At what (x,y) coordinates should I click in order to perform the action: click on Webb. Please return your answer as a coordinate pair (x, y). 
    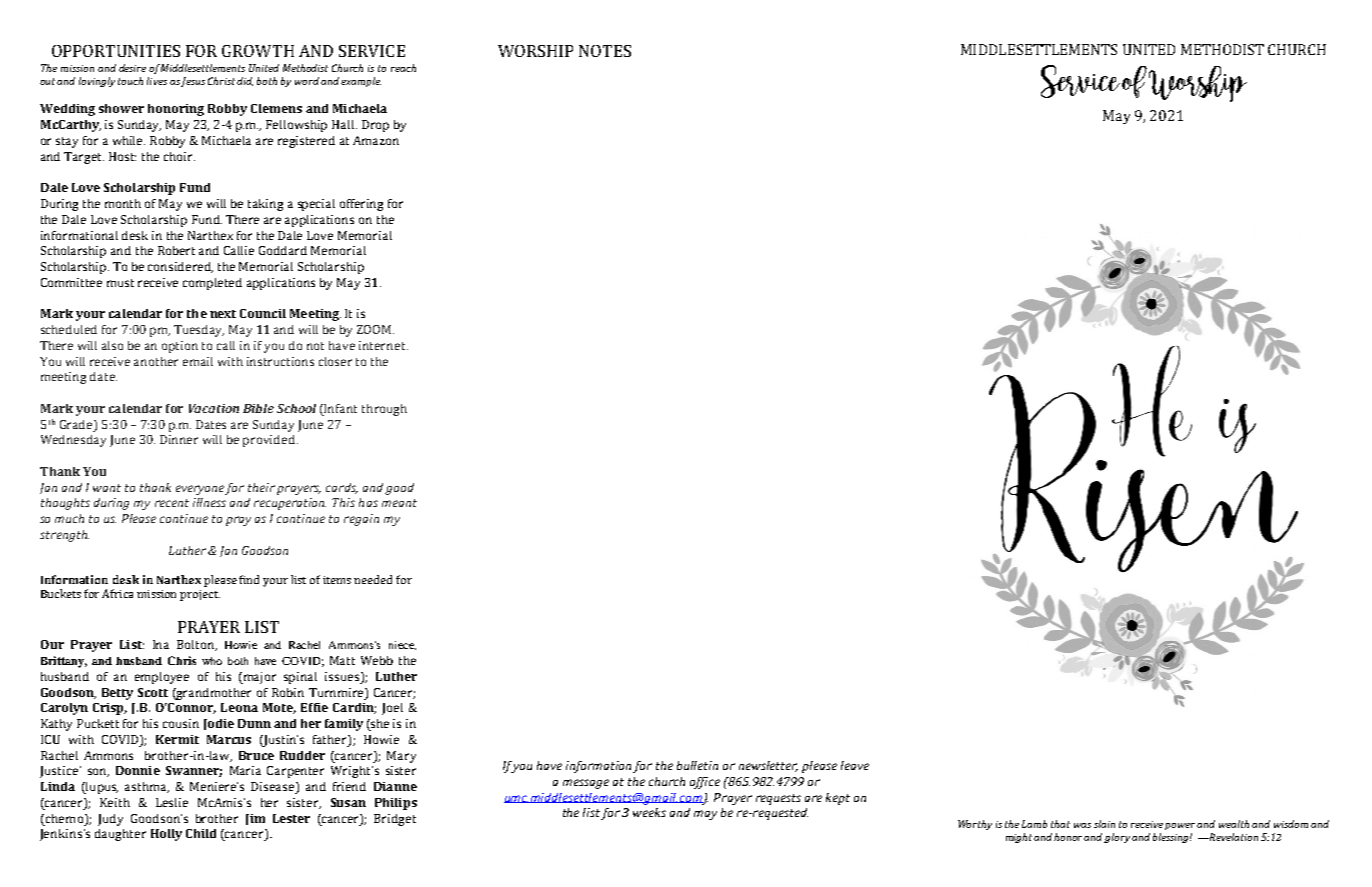
    Looking at the image, I should click on (377, 660).
